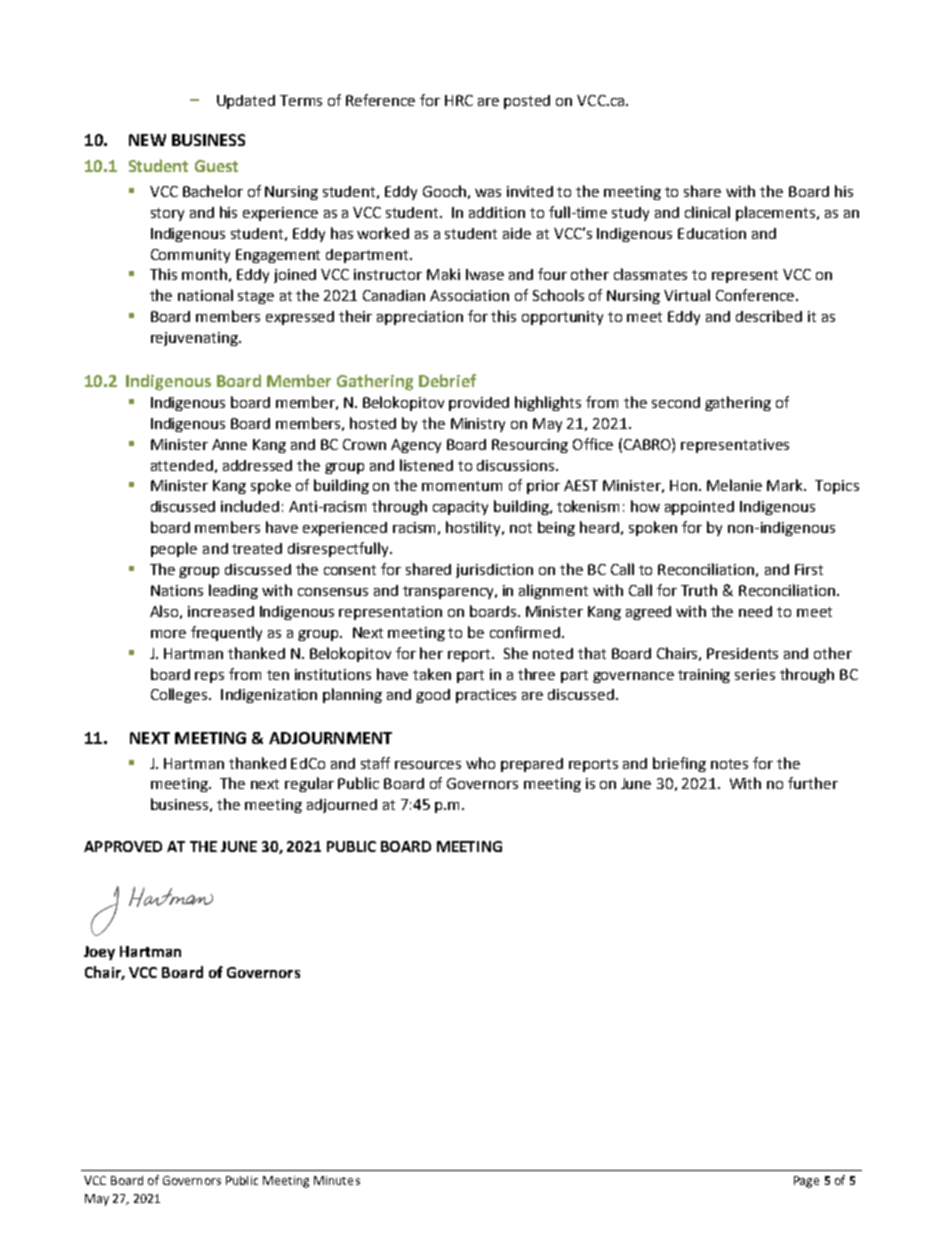  What do you see at coordinates (480, 763) in the screenshot?
I see `who` at bounding box center [480, 763].
